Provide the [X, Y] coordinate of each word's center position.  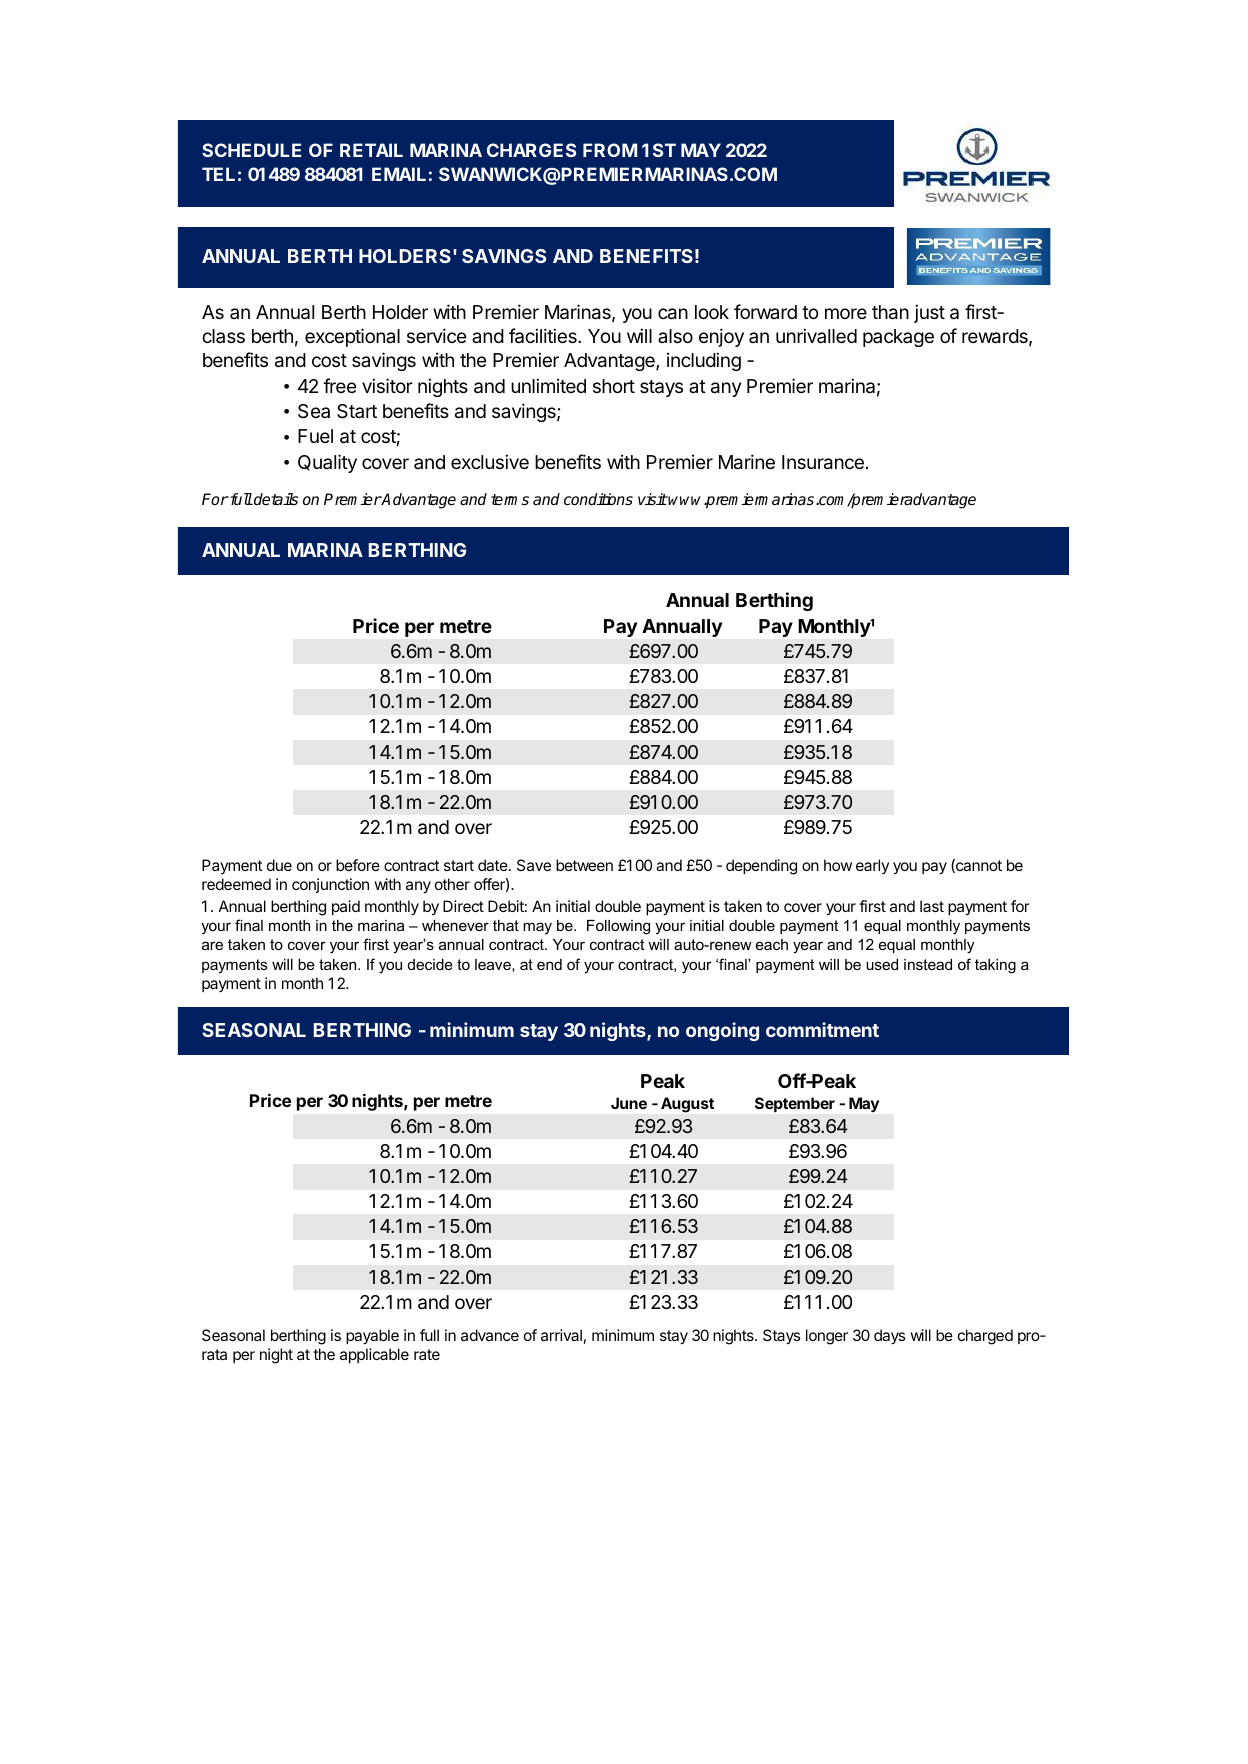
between [584, 865]
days [889, 1337]
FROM [610, 150]
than [890, 312]
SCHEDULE [251, 150]
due [279, 865]
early [872, 866]
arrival [561, 1335]
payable [372, 1337]
